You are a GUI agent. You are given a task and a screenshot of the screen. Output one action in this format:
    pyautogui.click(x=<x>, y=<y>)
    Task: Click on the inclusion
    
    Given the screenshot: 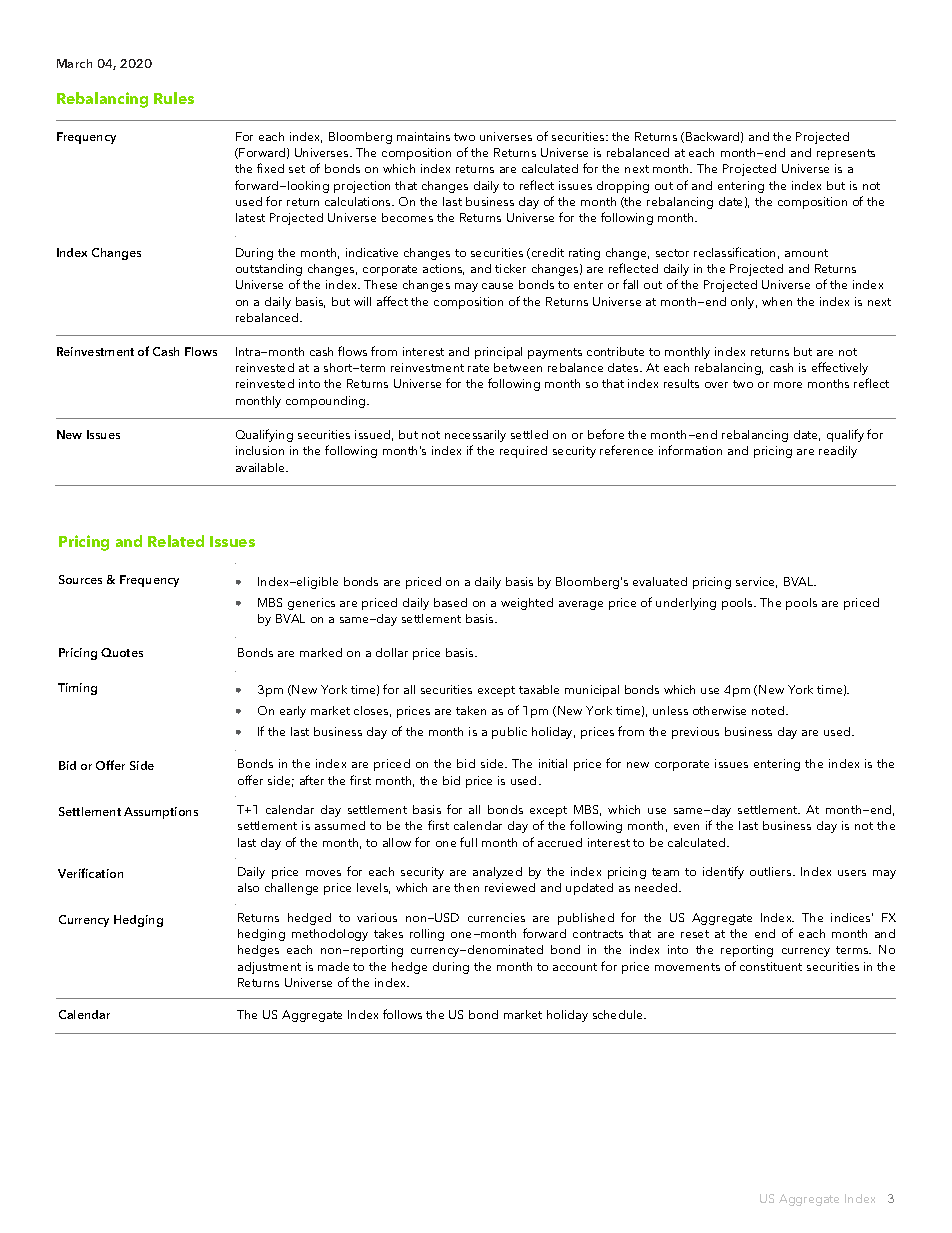 What is the action you would take?
    pyautogui.click(x=260, y=450)
